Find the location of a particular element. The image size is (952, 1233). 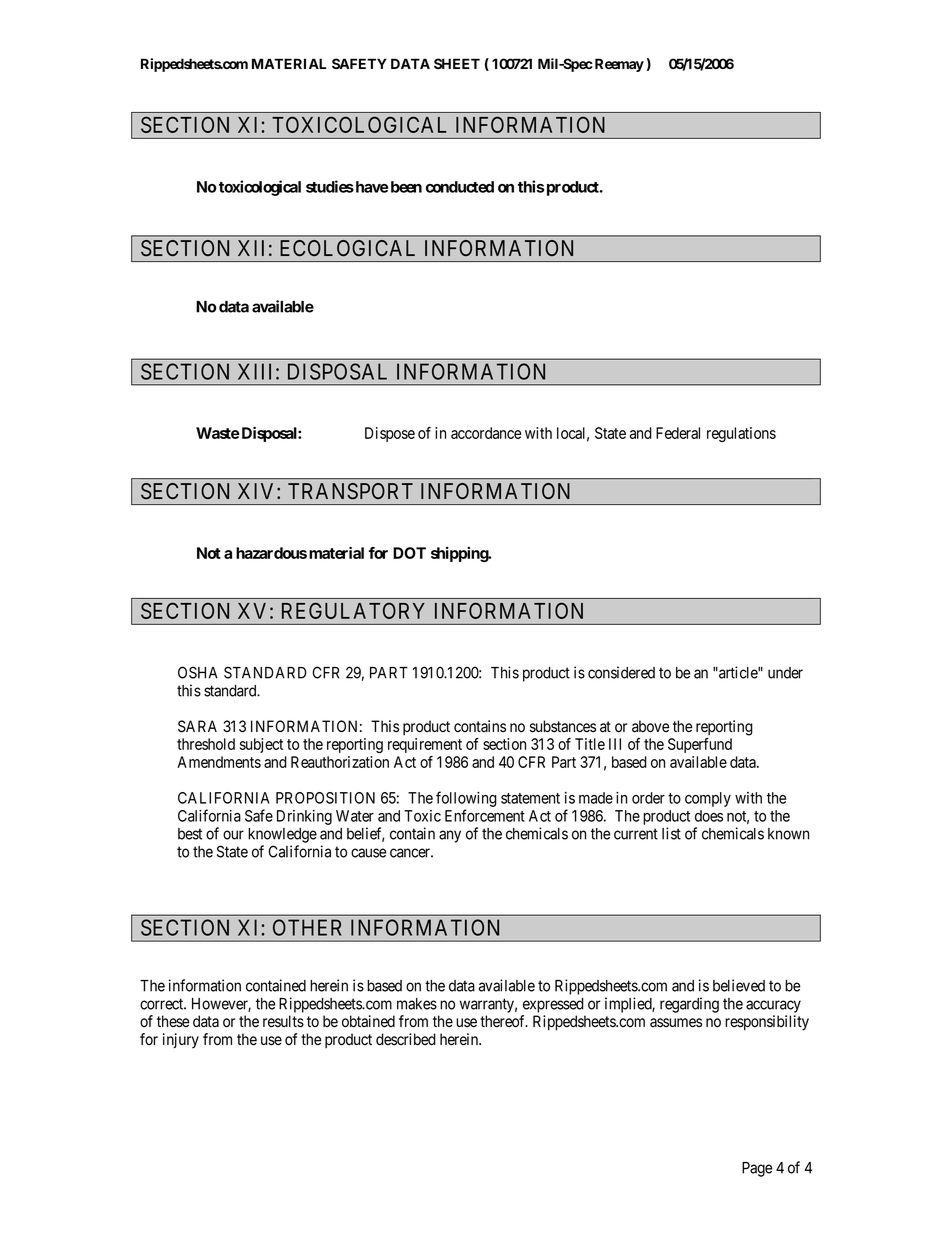

conducted is located at coordinates (460, 187).
